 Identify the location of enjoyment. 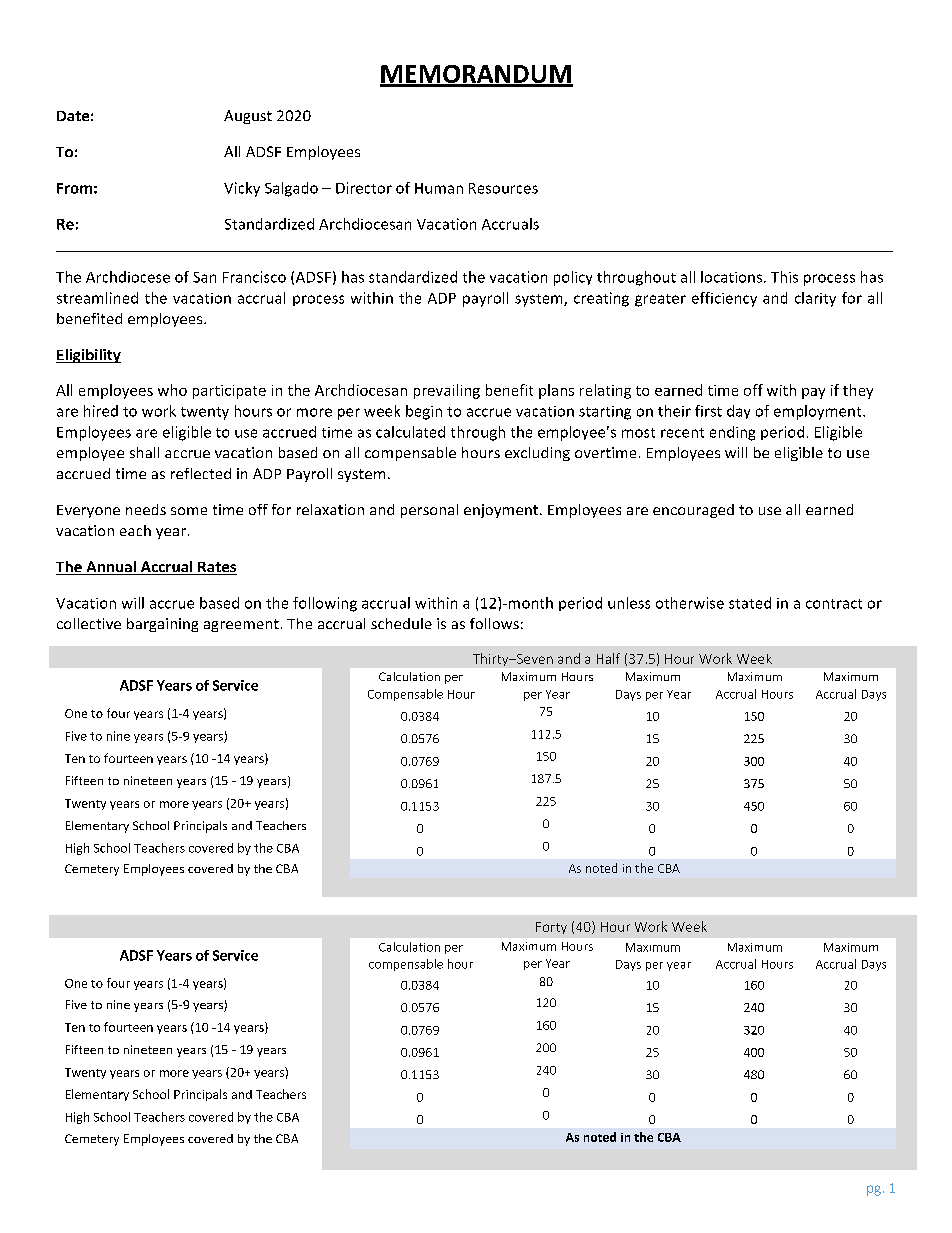
(501, 511).
